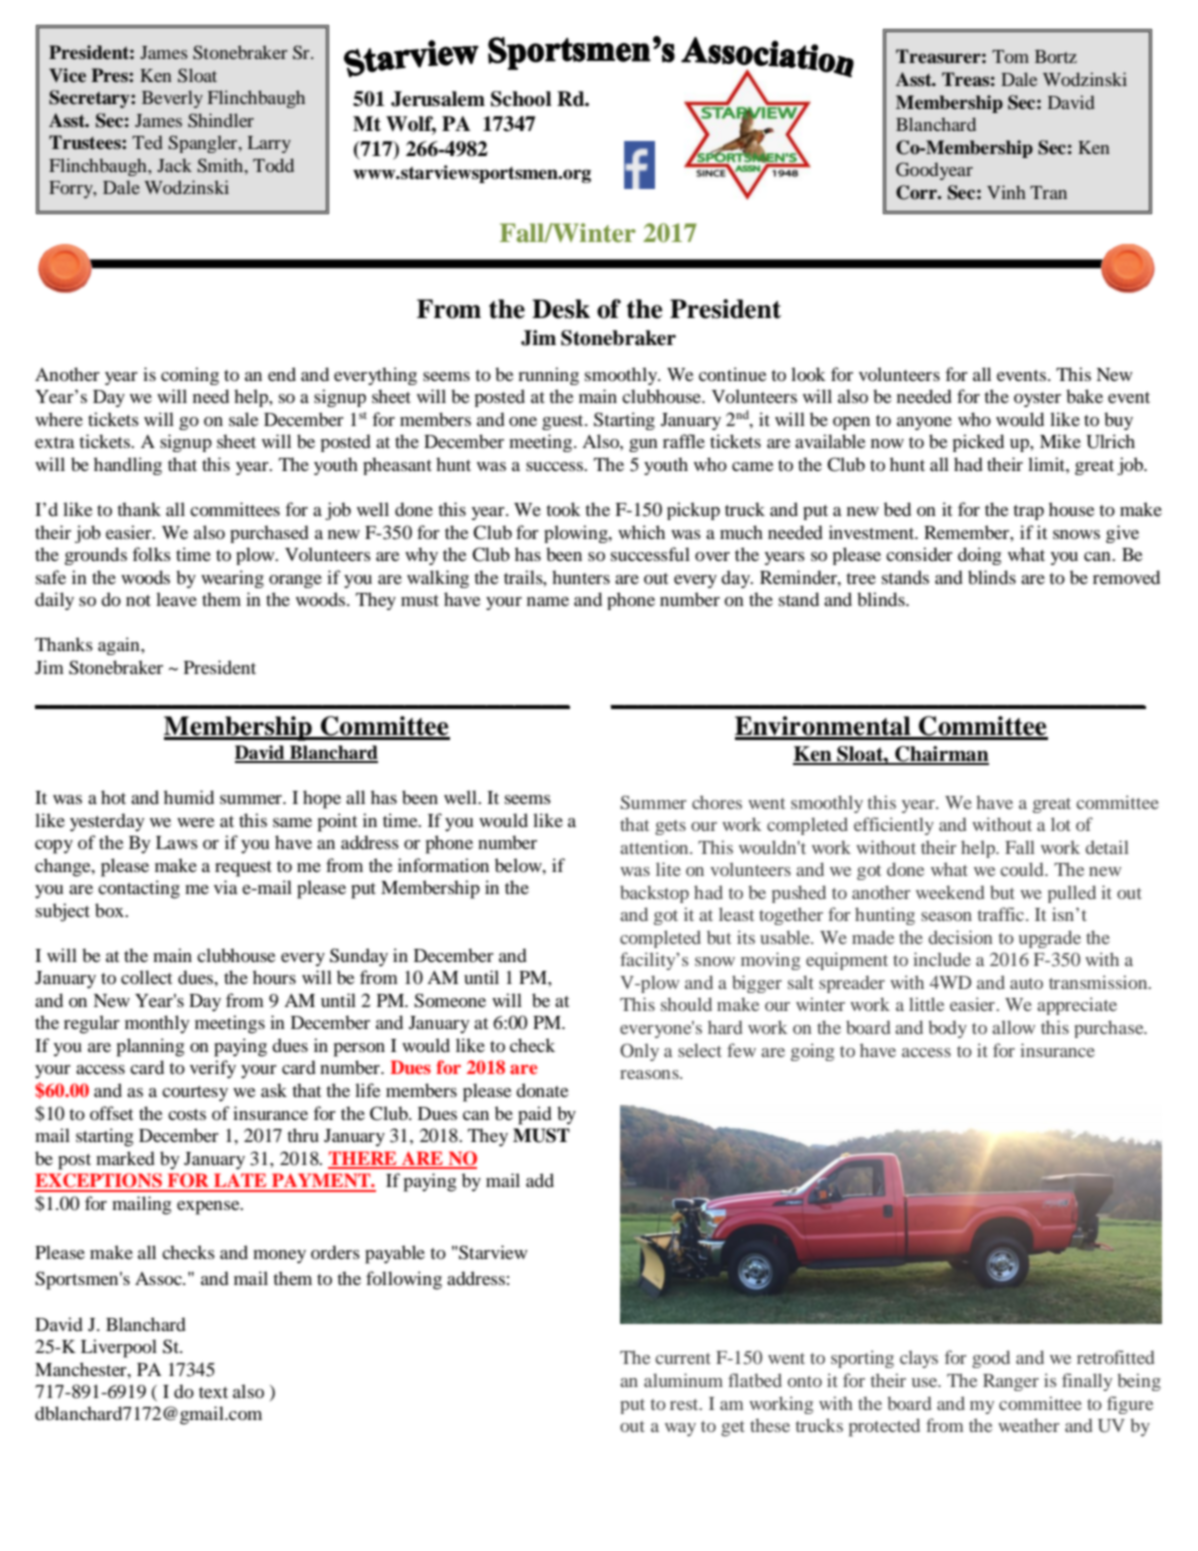 The height and width of the screenshot is (1551, 1198). Describe the element at coordinates (639, 1052) in the screenshot. I see `Only` at that location.
